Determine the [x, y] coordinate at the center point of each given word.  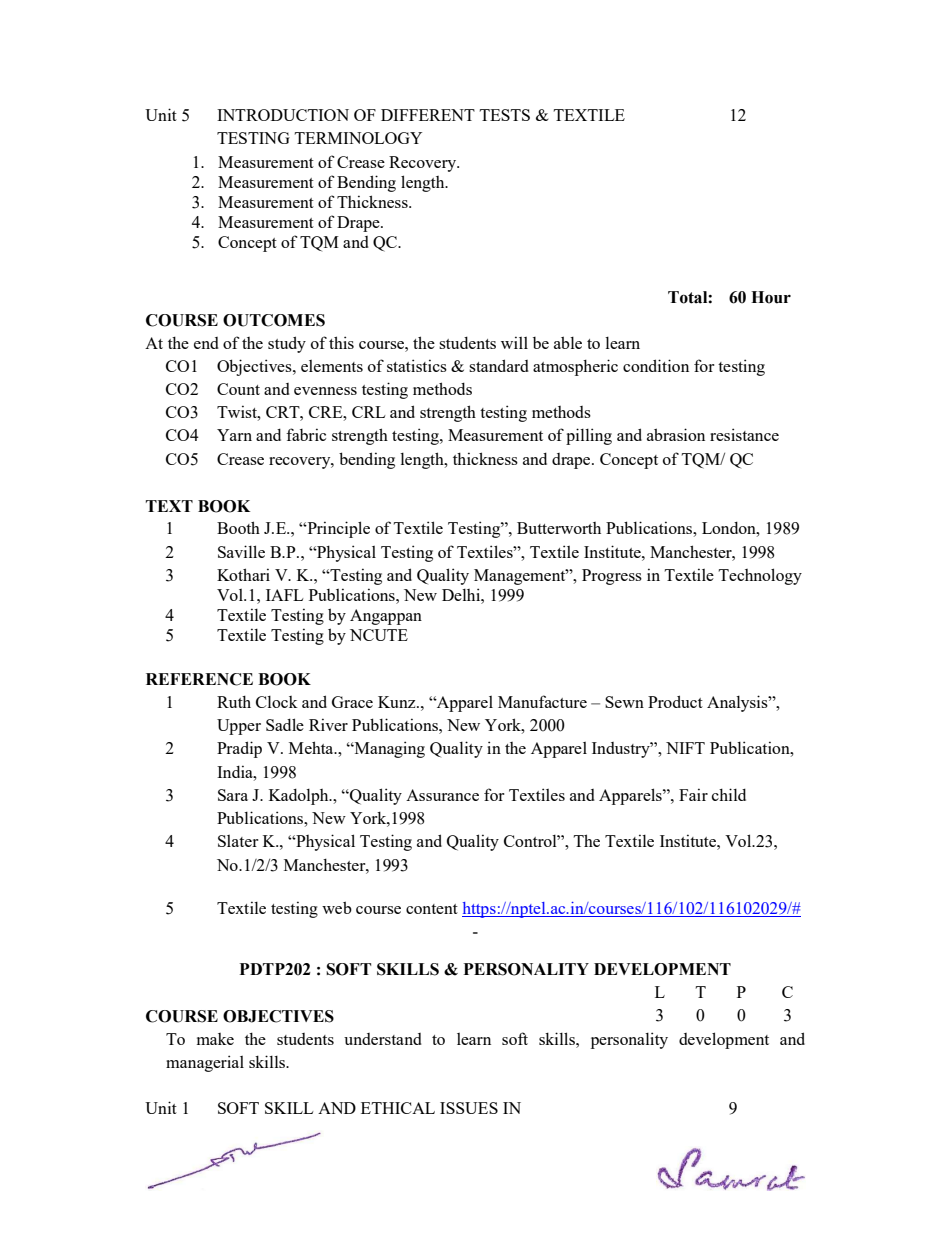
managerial [205, 1063]
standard [499, 365]
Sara [233, 795]
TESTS [505, 115]
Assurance [442, 795]
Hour [771, 297]
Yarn [234, 435]
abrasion [676, 434]
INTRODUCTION [283, 115]
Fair [693, 794]
